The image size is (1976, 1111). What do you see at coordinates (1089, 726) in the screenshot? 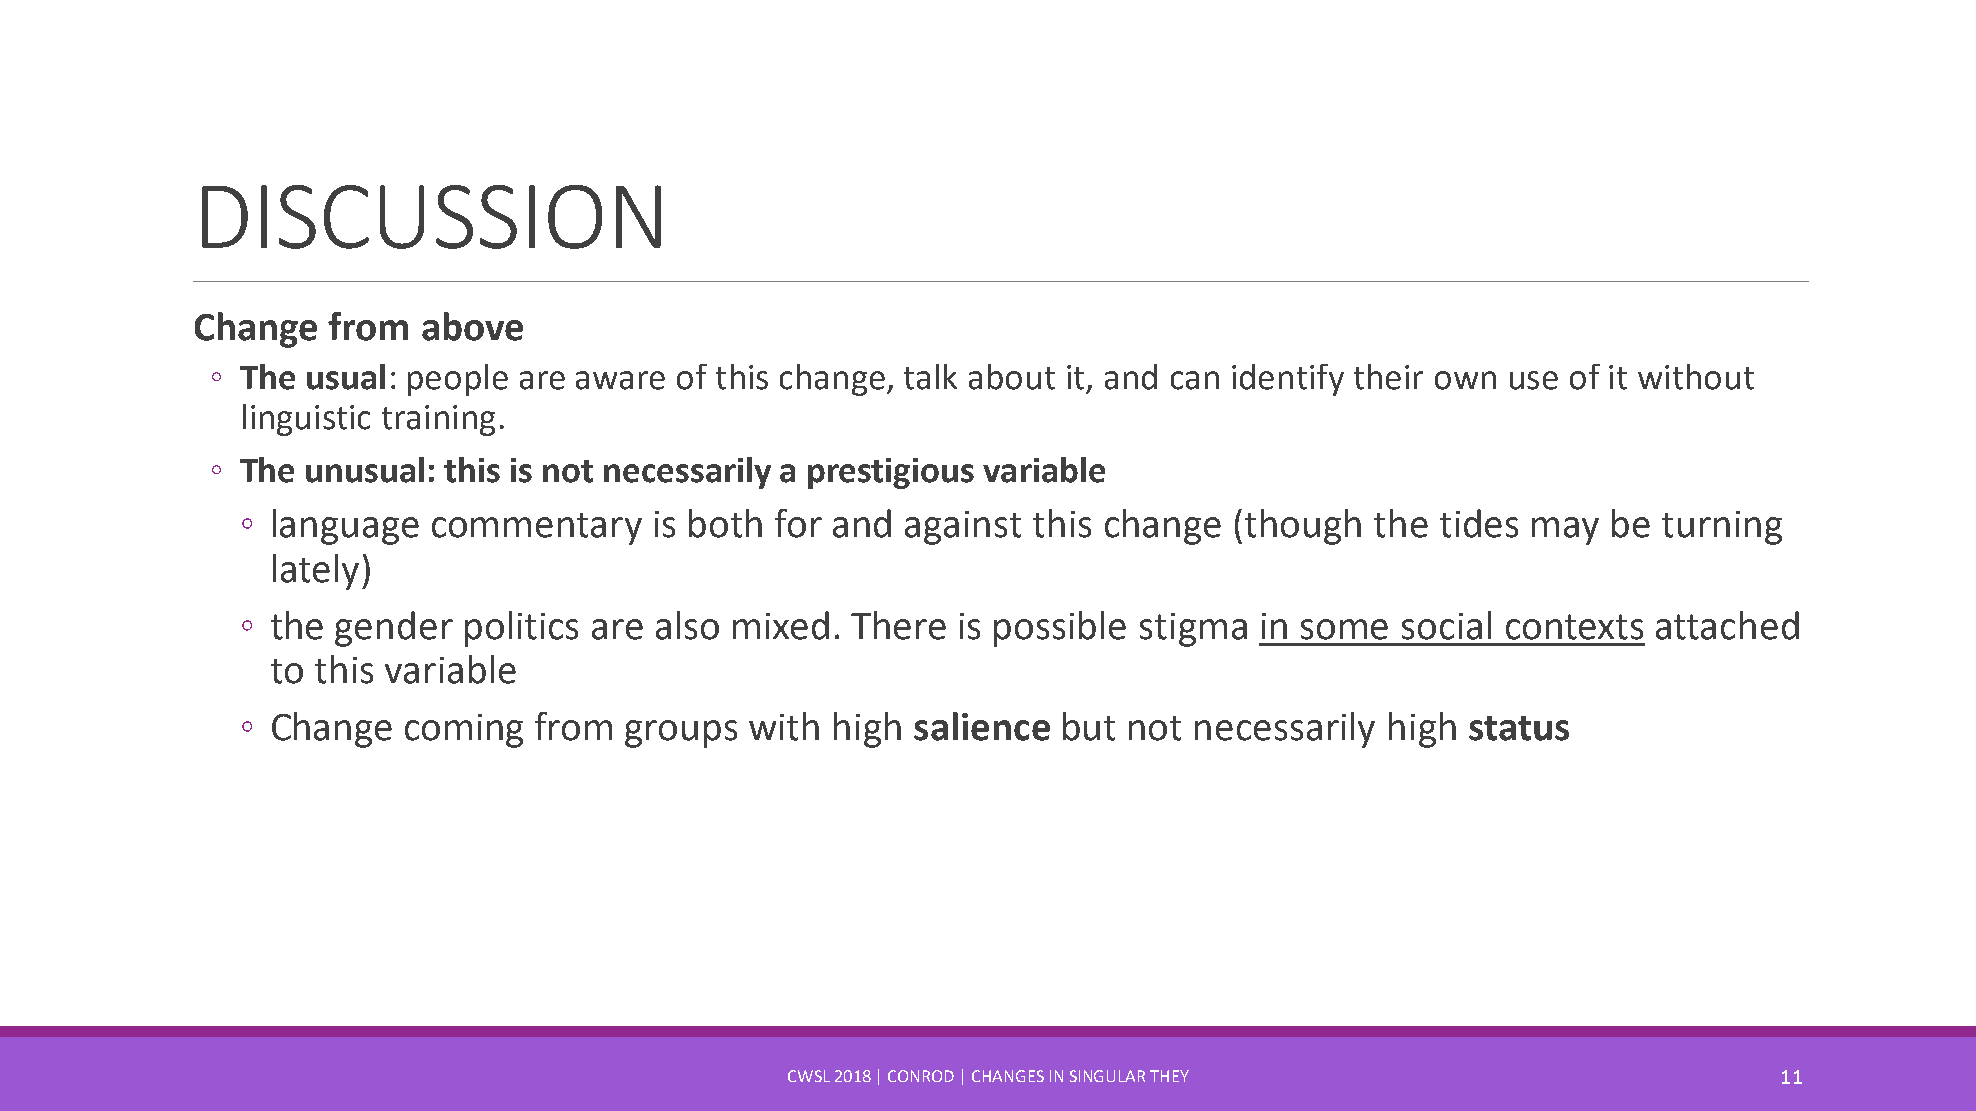
I see `but` at bounding box center [1089, 726].
